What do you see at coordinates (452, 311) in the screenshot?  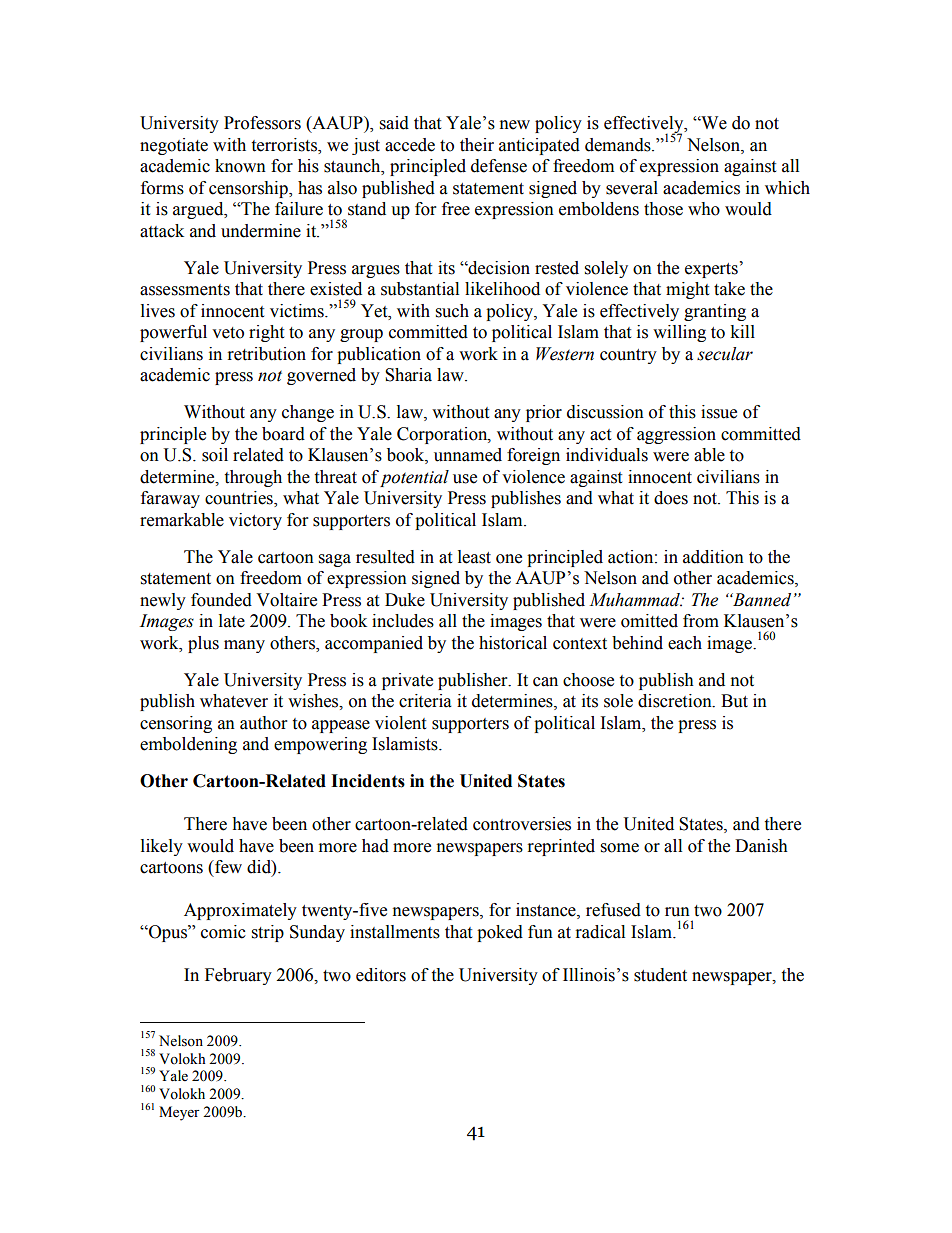 I see `such` at bounding box center [452, 311].
